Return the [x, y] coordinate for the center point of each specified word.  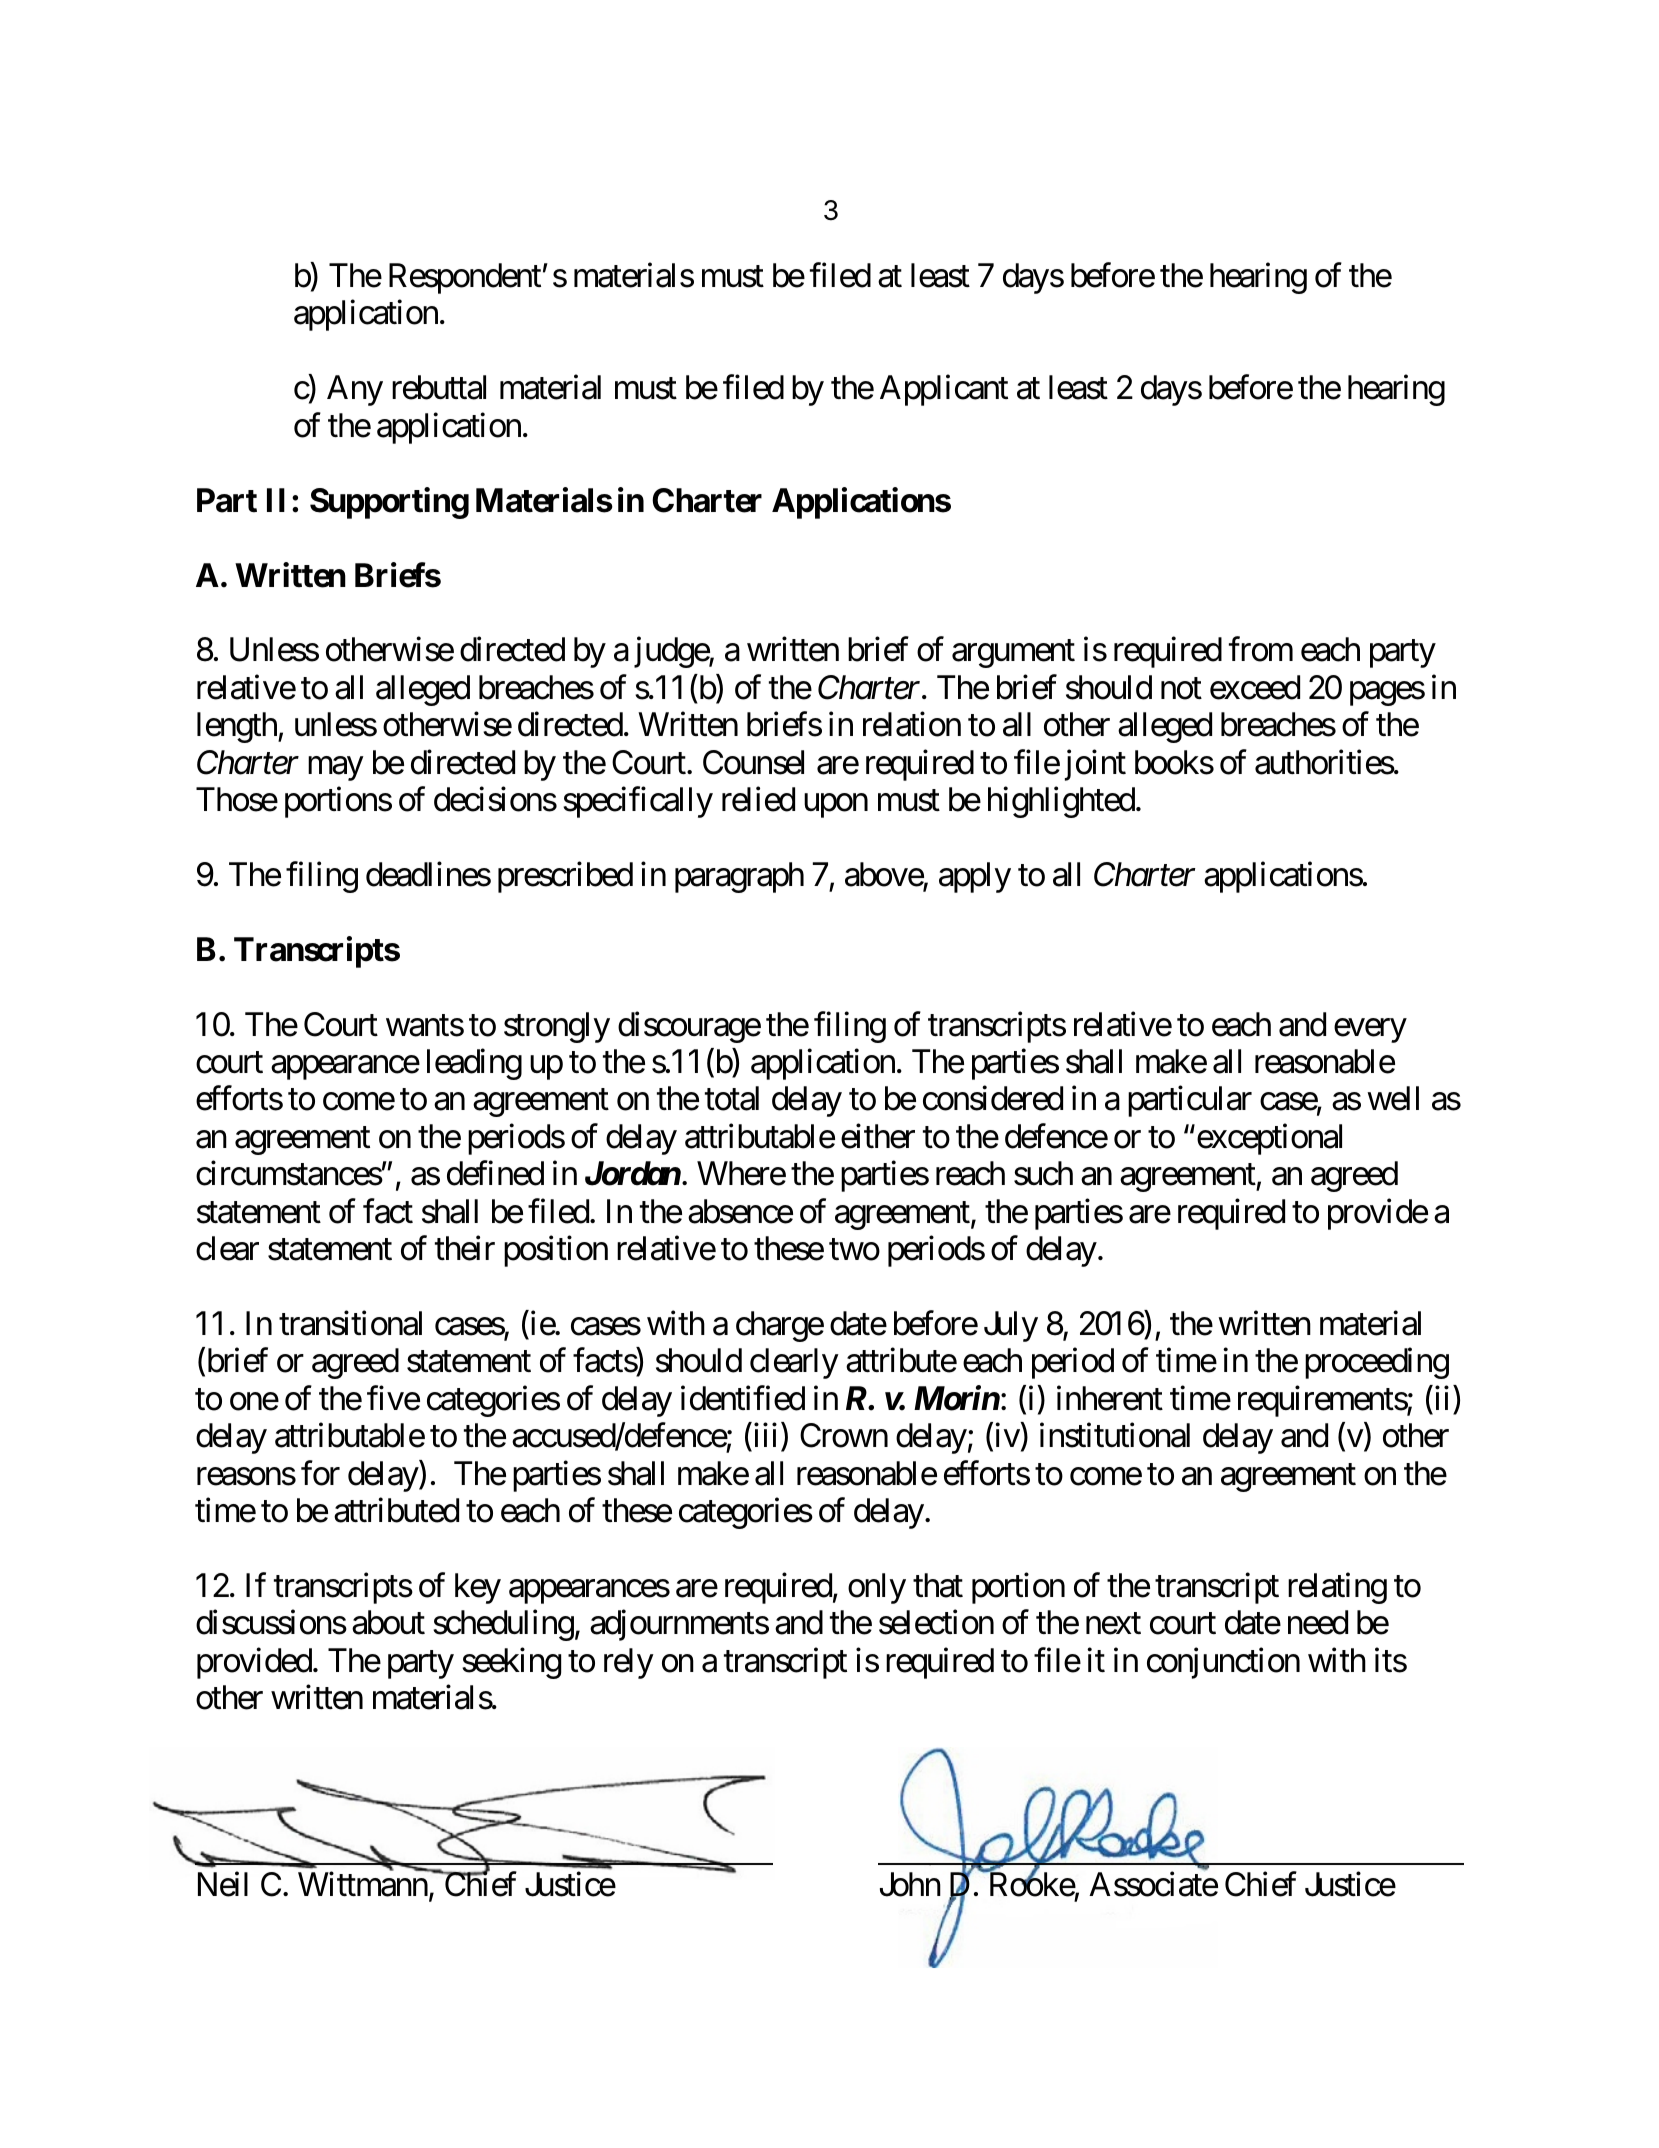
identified [743, 1398]
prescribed [565, 877]
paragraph [739, 877]
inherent [1110, 1398]
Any [355, 390]
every [1370, 1031]
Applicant [944, 390]
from [1261, 649]
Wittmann [363, 1884]
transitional [350, 1323]
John [910, 1884]
